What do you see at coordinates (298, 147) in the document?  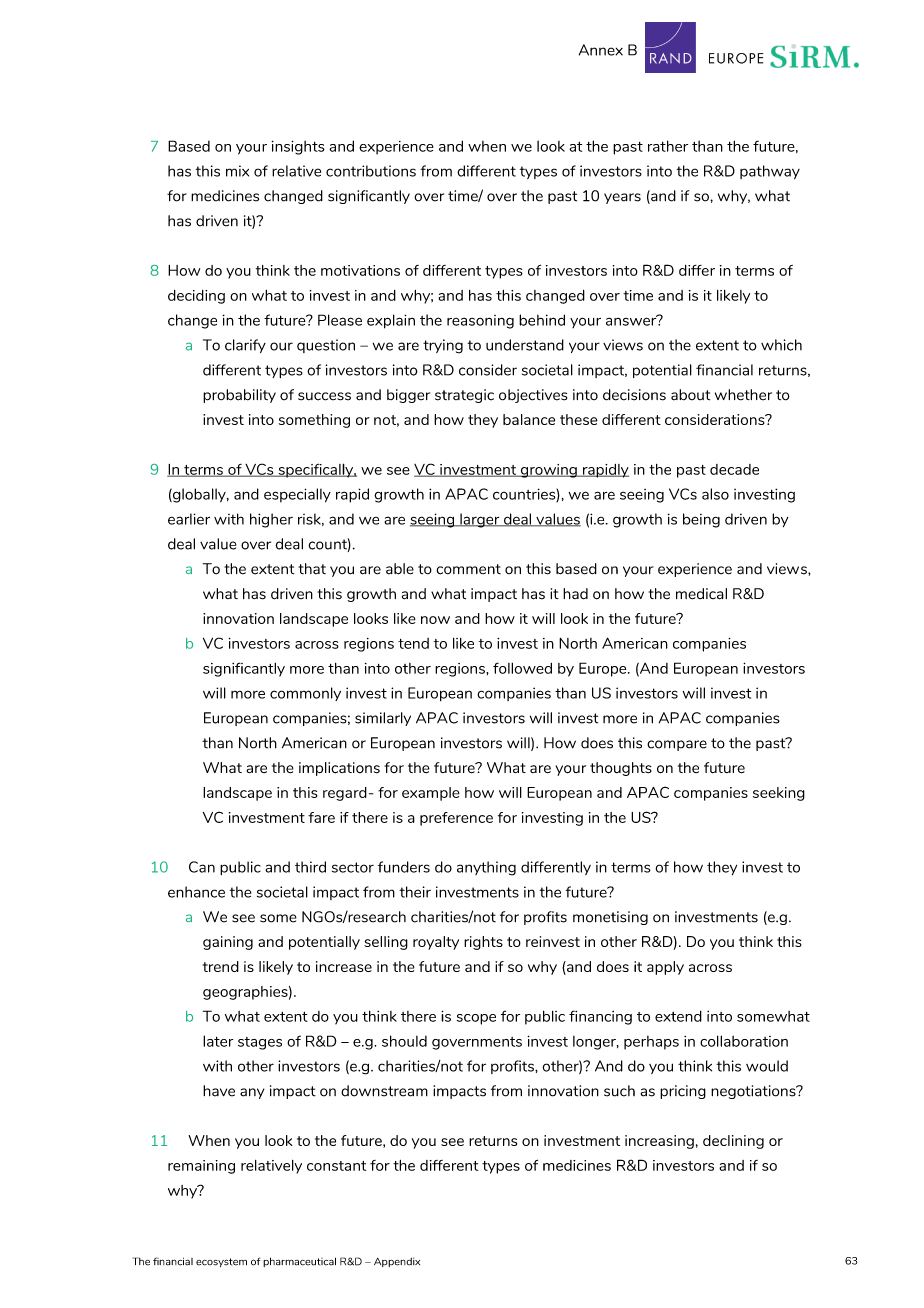 I see `insights` at bounding box center [298, 147].
